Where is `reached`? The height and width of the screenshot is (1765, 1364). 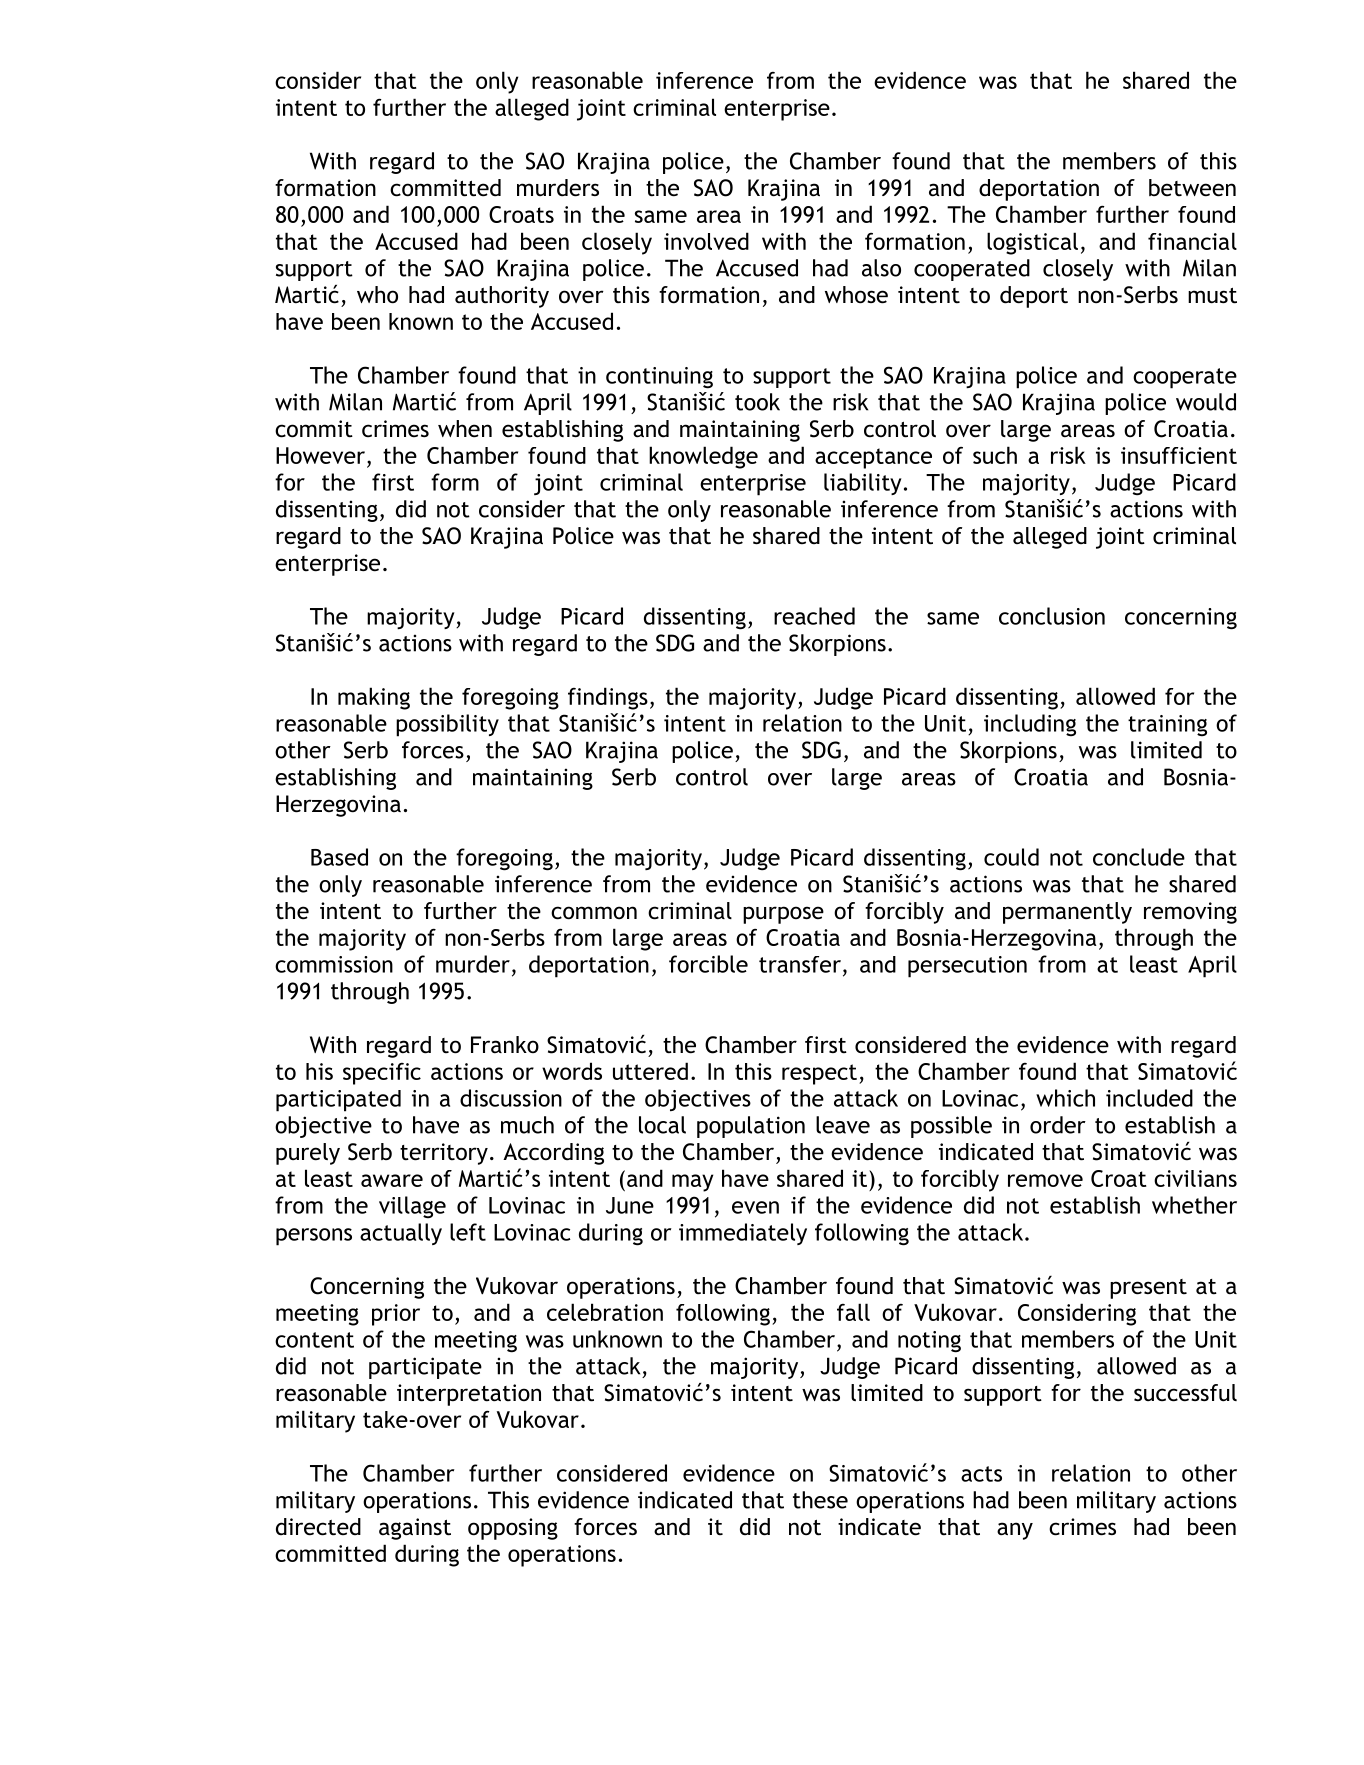 reached is located at coordinates (814, 616).
